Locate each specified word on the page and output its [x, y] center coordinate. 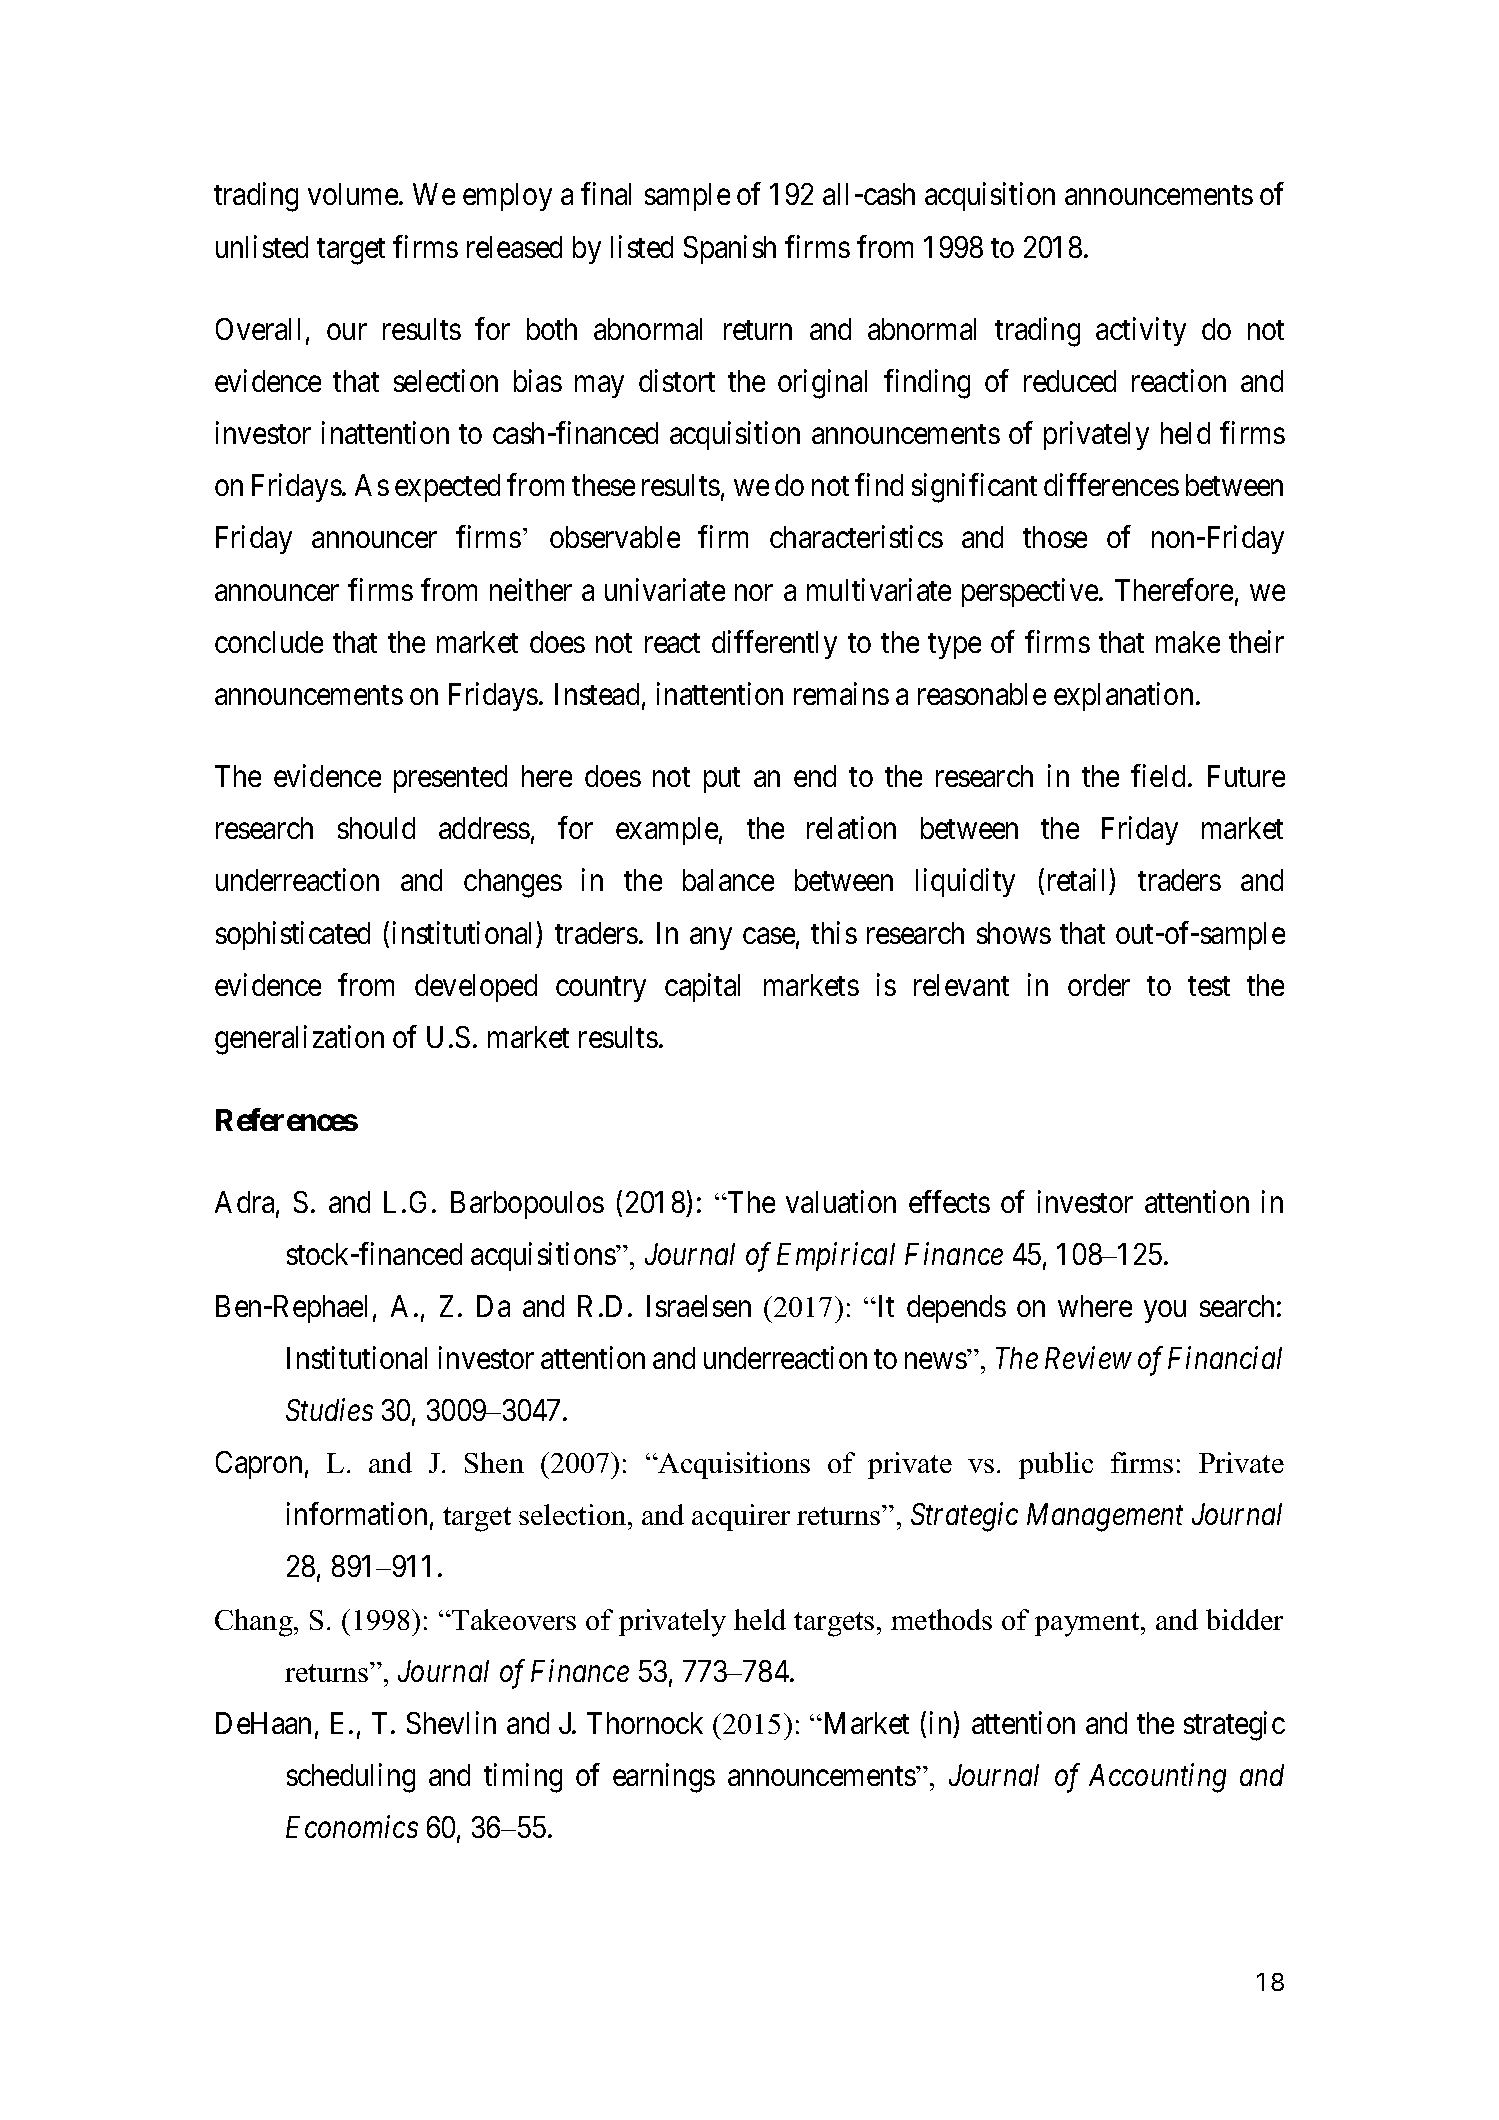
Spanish [730, 249]
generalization [299, 1040]
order [1099, 985]
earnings [664, 1778]
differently [774, 644]
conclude [269, 642]
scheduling [351, 1778]
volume [354, 194]
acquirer [741, 1517]
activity [1141, 331]
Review [1088, 1358]
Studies [329, 1409]
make [1188, 642]
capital [702, 987]
